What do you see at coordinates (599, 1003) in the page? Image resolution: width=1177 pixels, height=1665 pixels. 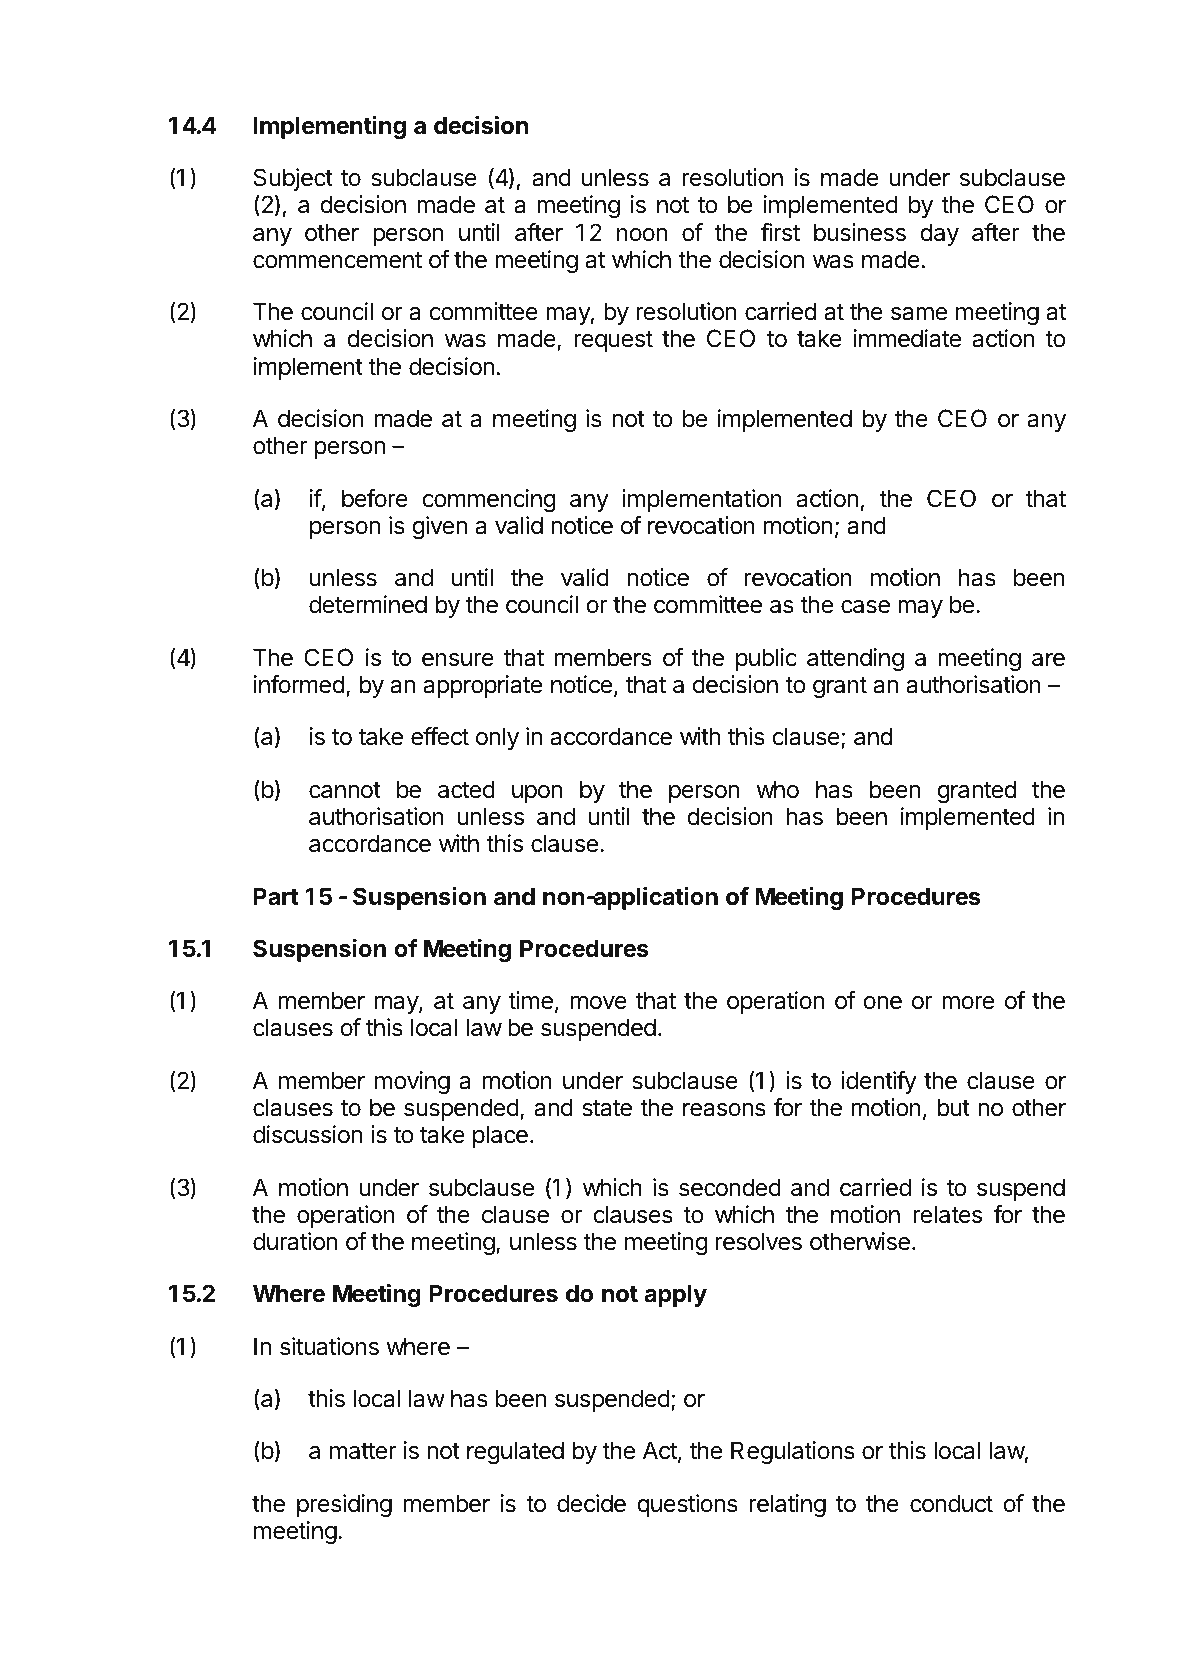 I see `move` at bounding box center [599, 1003].
